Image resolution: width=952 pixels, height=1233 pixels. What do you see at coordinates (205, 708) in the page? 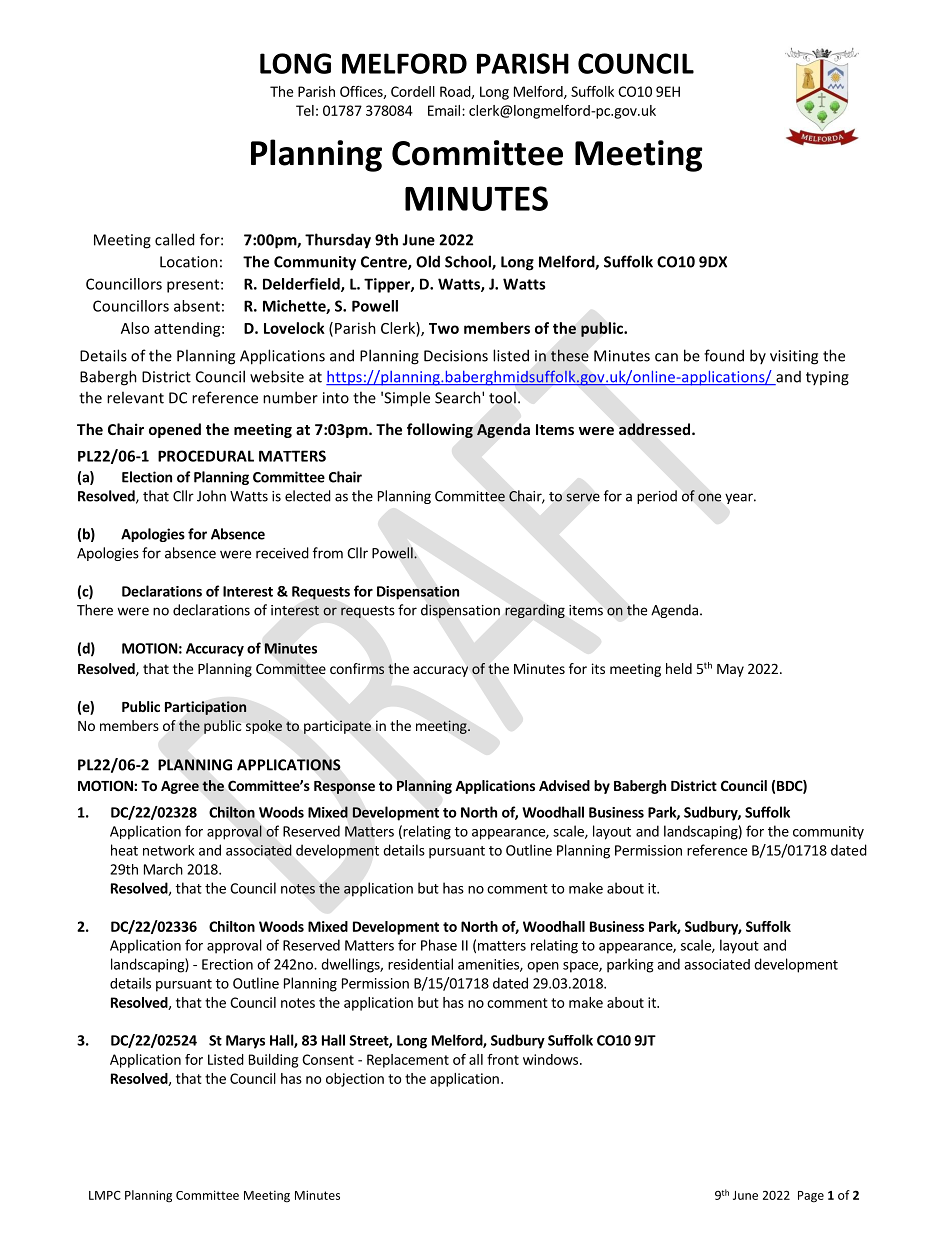
I see `Participation` at bounding box center [205, 708].
